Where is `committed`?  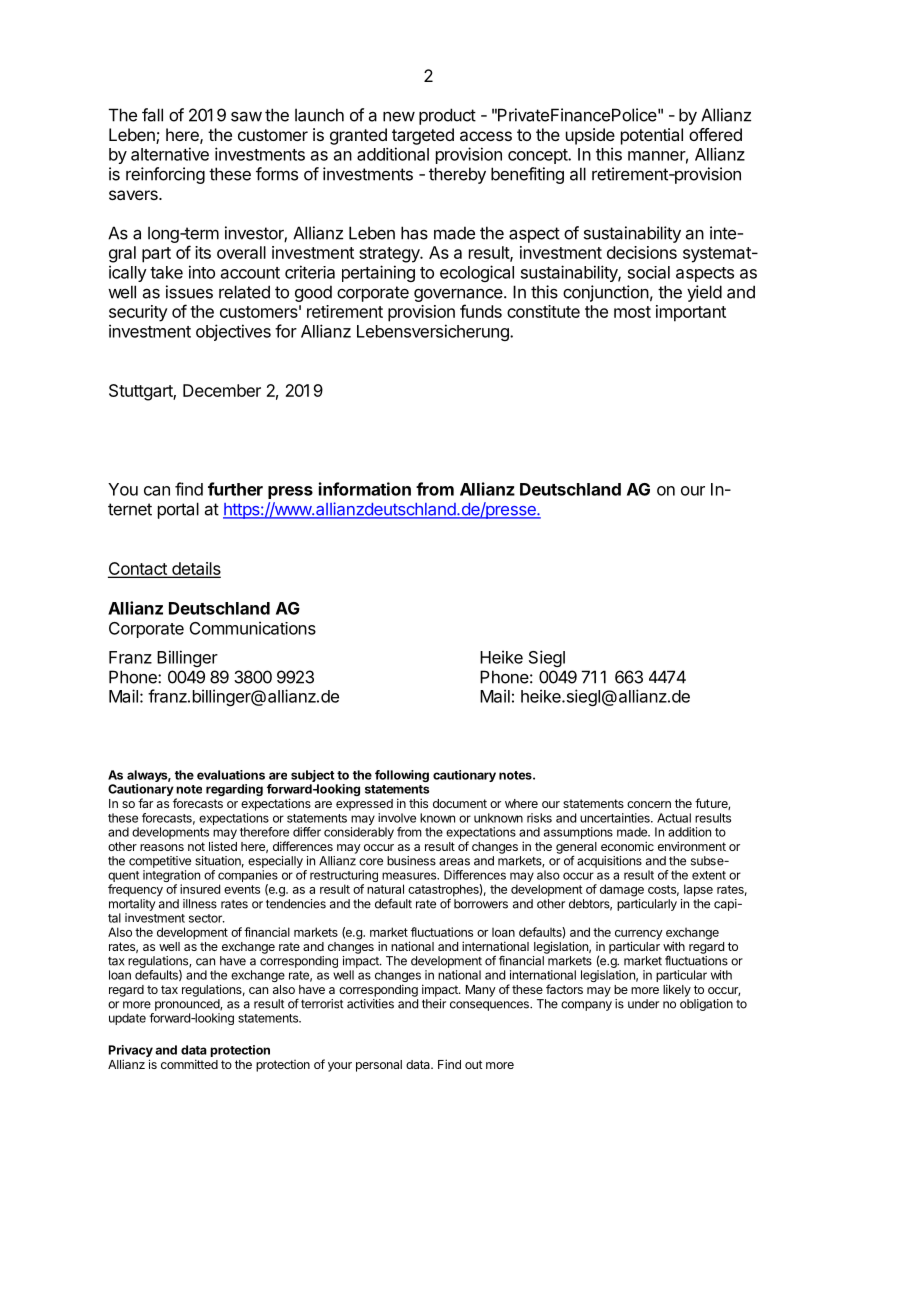
committed is located at coordinates (189, 1064).
